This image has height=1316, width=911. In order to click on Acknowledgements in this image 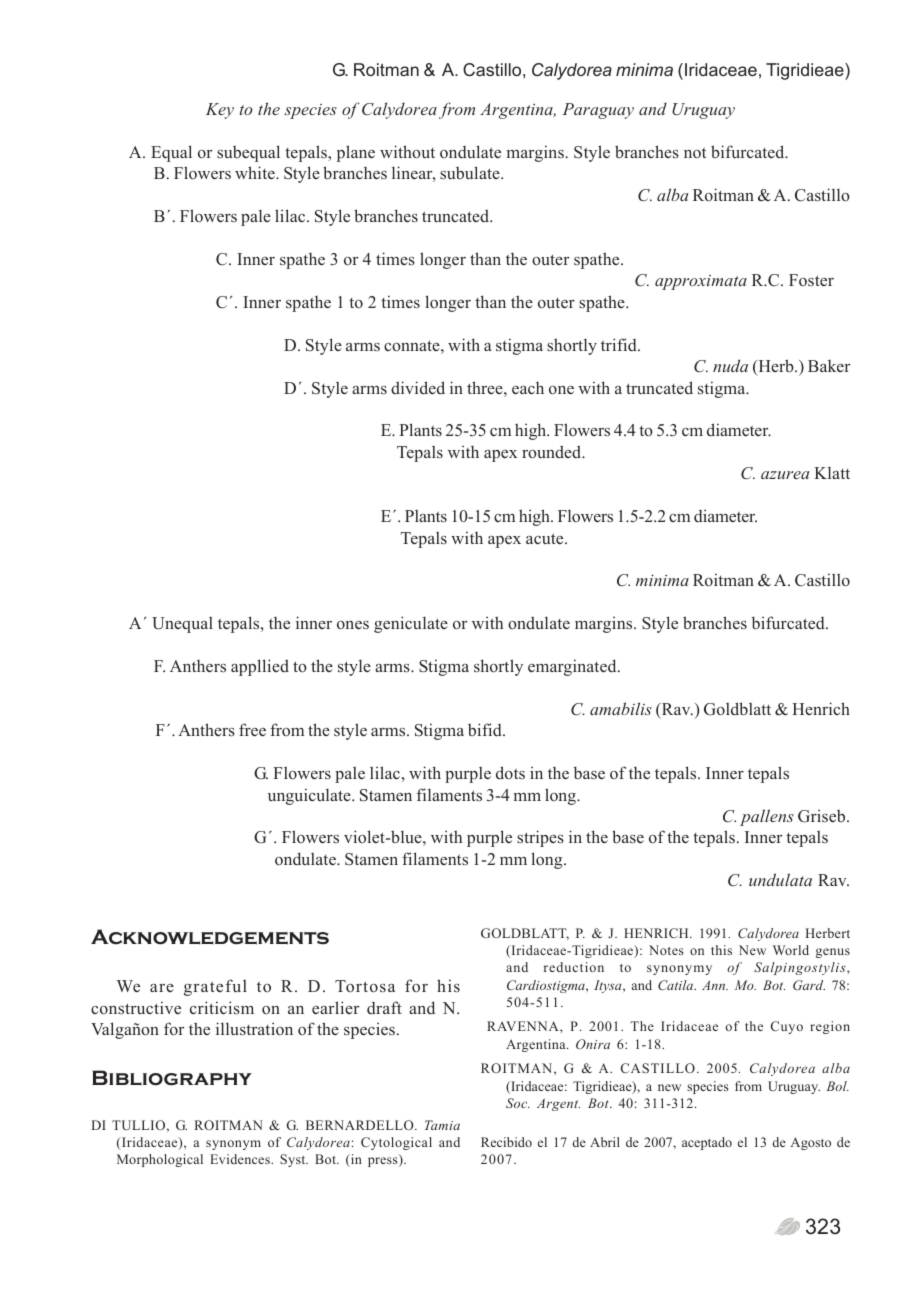, I will do `click(210, 937)`.
